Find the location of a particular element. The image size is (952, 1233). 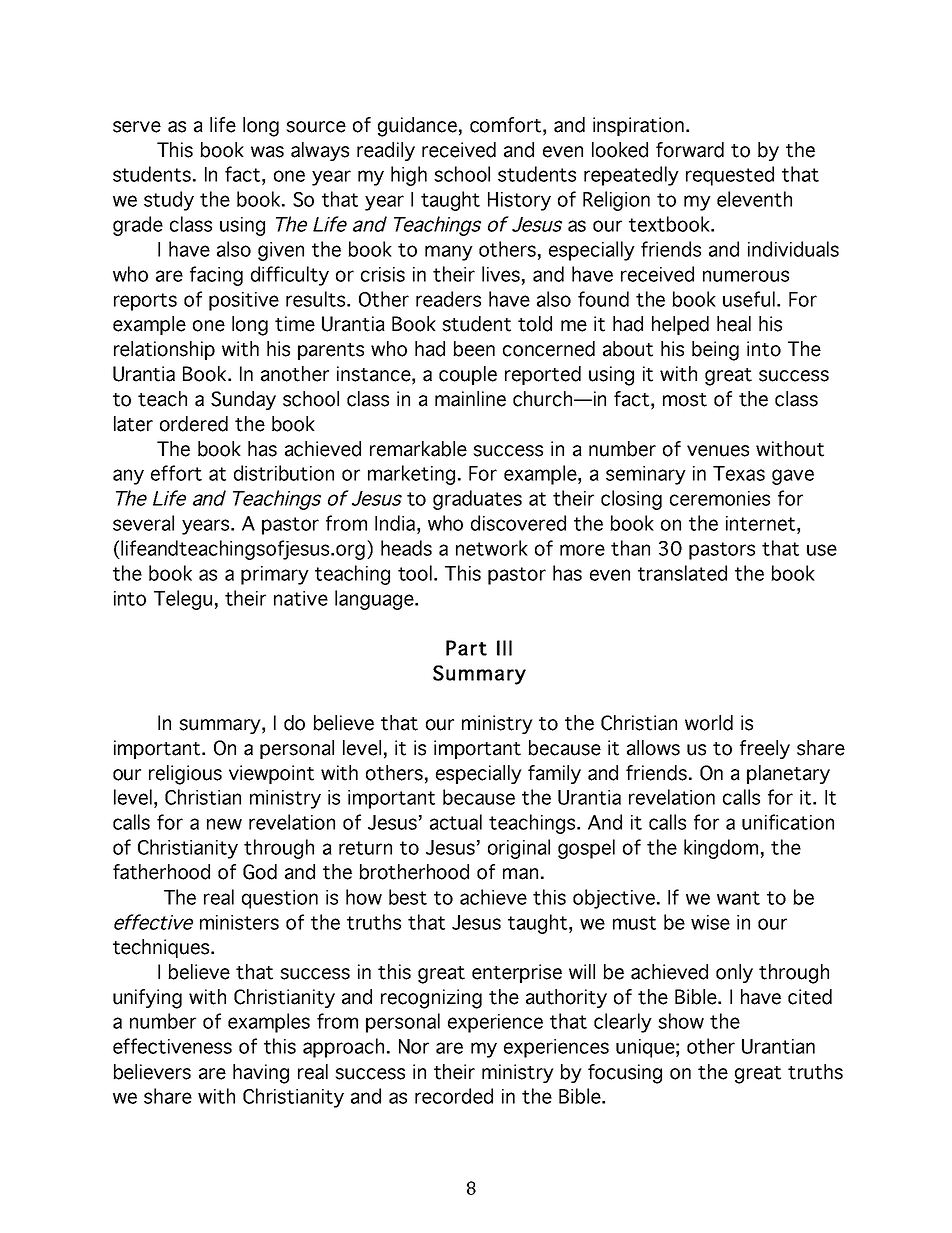

show is located at coordinates (681, 1021).
